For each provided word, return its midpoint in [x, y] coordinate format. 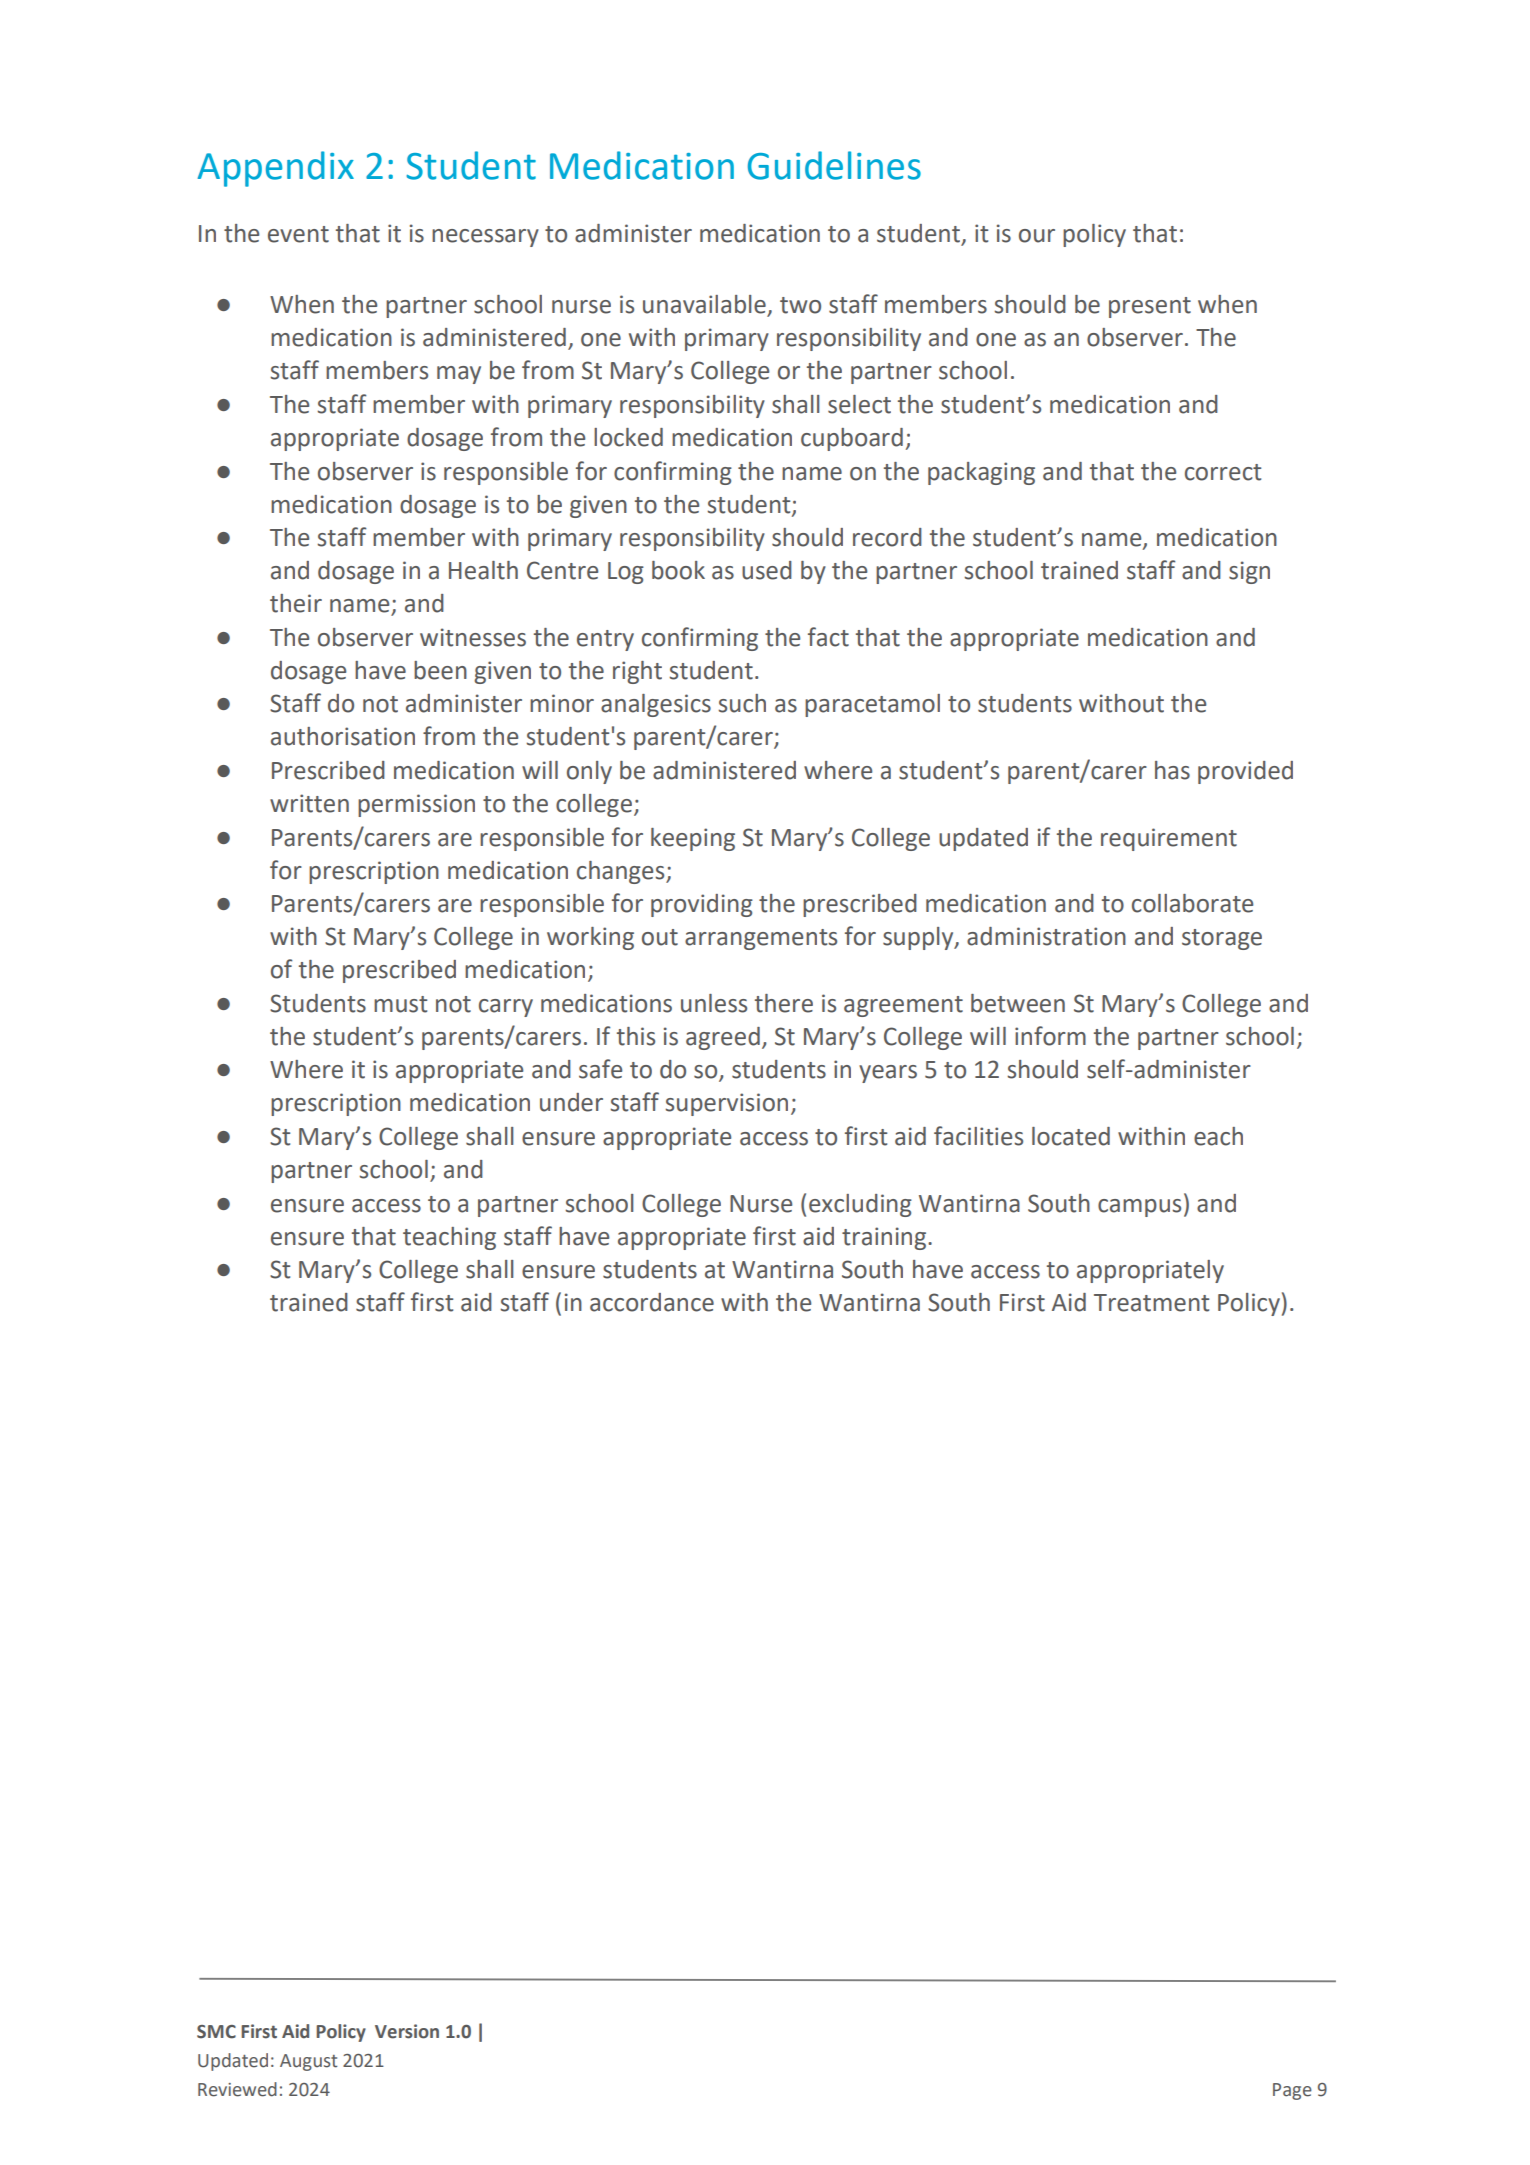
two [800, 305]
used [767, 570]
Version [407, 2031]
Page [1292, 2091]
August [309, 2062]
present [1150, 307]
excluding [860, 1205]
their [296, 603]
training [885, 1238]
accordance [652, 1302]
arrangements [761, 939]
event [298, 234]
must [400, 1004]
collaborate [1192, 903]
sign [1249, 572]
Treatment [1151, 1303]
